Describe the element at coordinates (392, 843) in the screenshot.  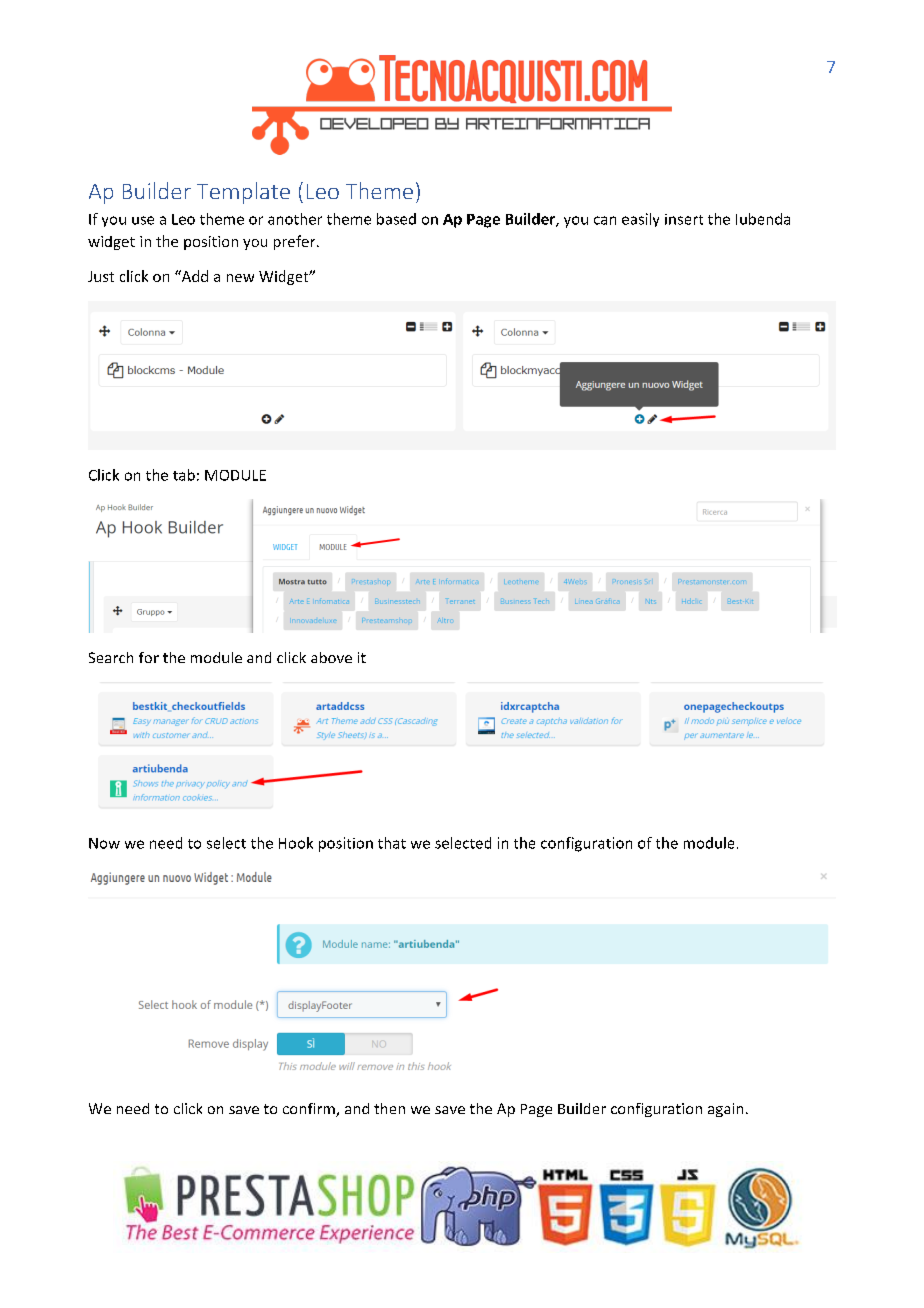
I see `that` at that location.
